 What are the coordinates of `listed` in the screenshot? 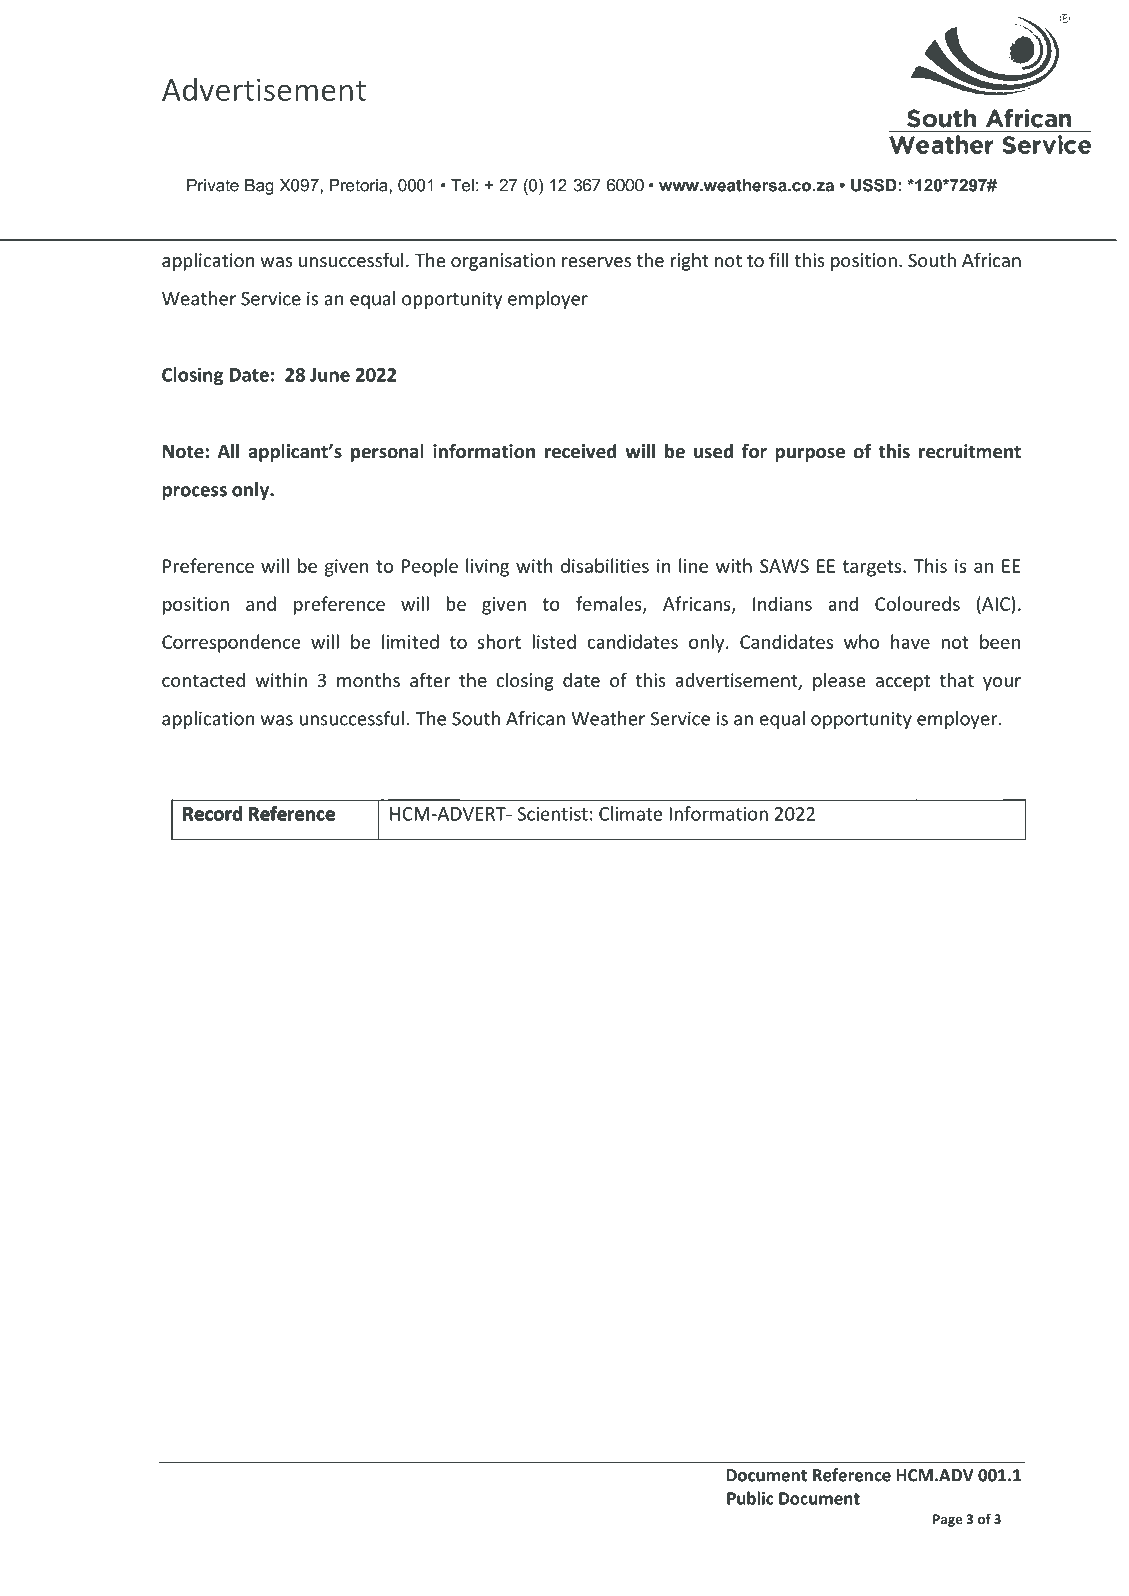 It's located at (554, 641).
